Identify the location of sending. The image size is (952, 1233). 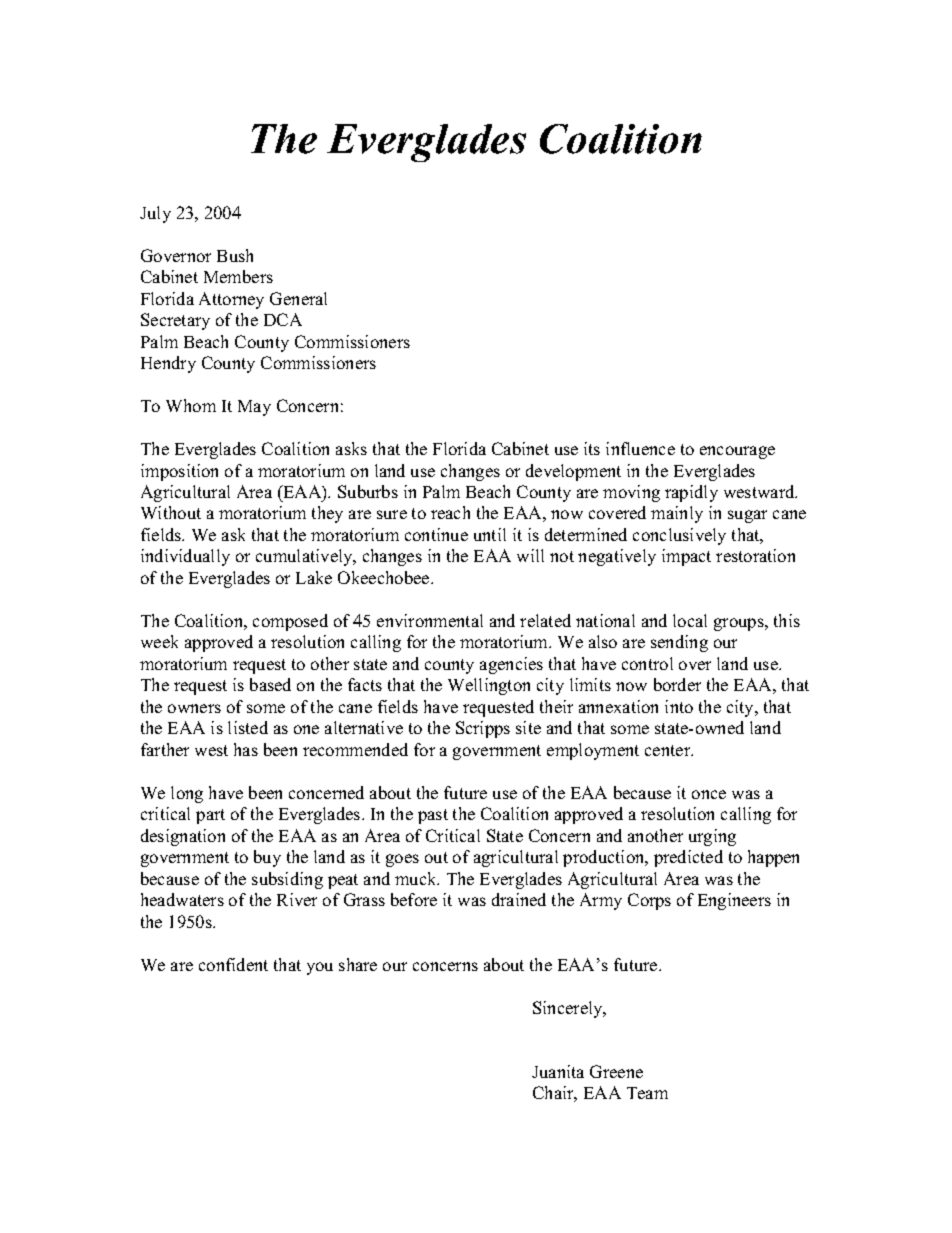
(679, 643).
